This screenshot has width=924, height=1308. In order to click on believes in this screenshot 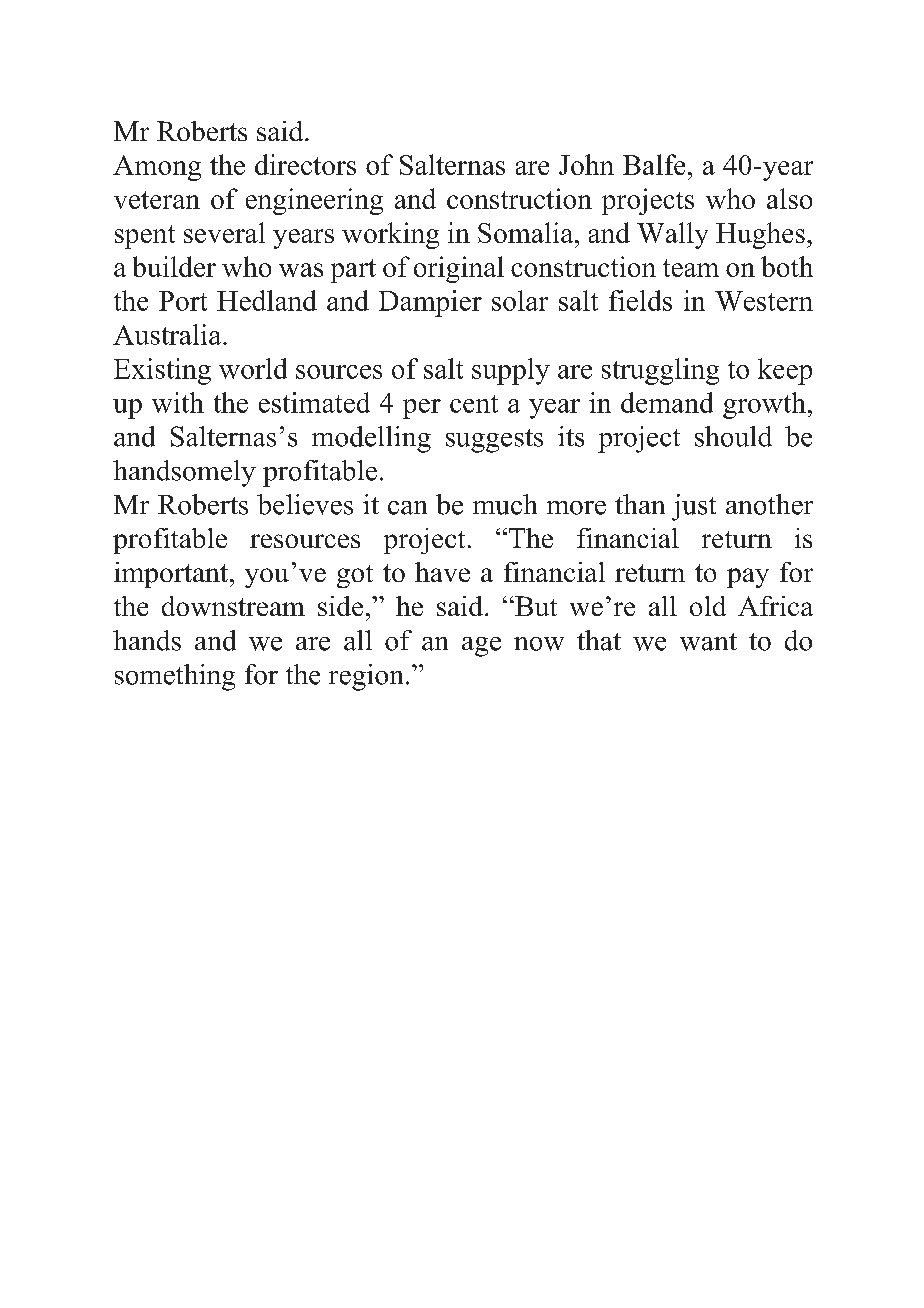, I will do `click(305, 504)`.
